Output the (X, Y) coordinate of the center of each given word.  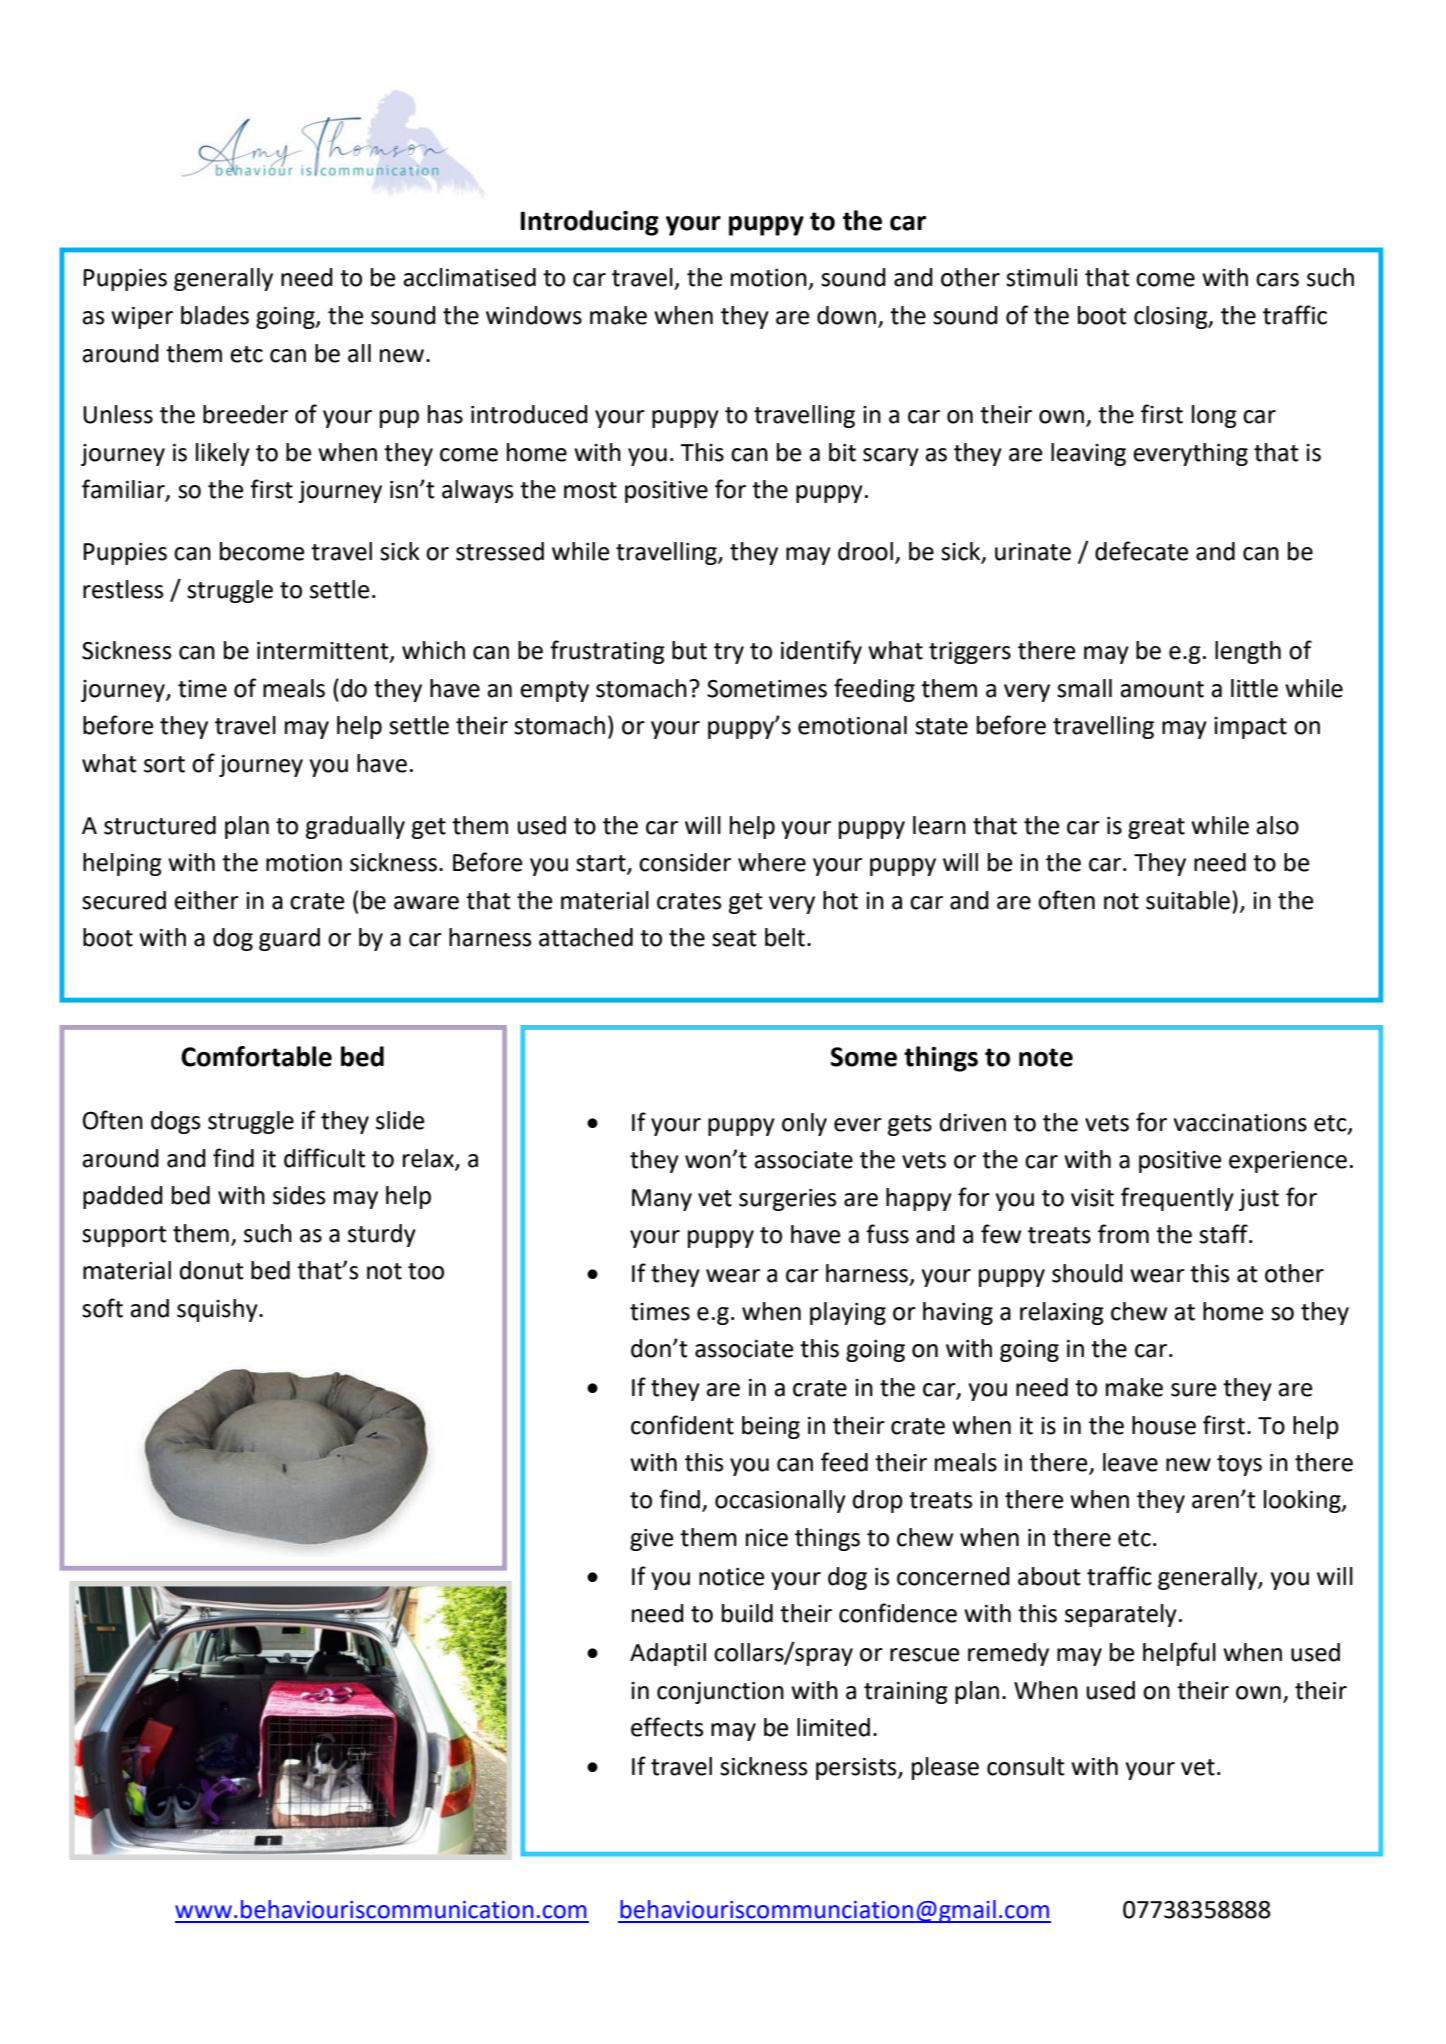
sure (1193, 1390)
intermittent (324, 652)
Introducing (590, 223)
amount (1162, 689)
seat (734, 938)
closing (1172, 317)
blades (215, 315)
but (689, 650)
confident (682, 1425)
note (1046, 1057)
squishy (218, 1310)
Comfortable (256, 1056)
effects (667, 1727)
